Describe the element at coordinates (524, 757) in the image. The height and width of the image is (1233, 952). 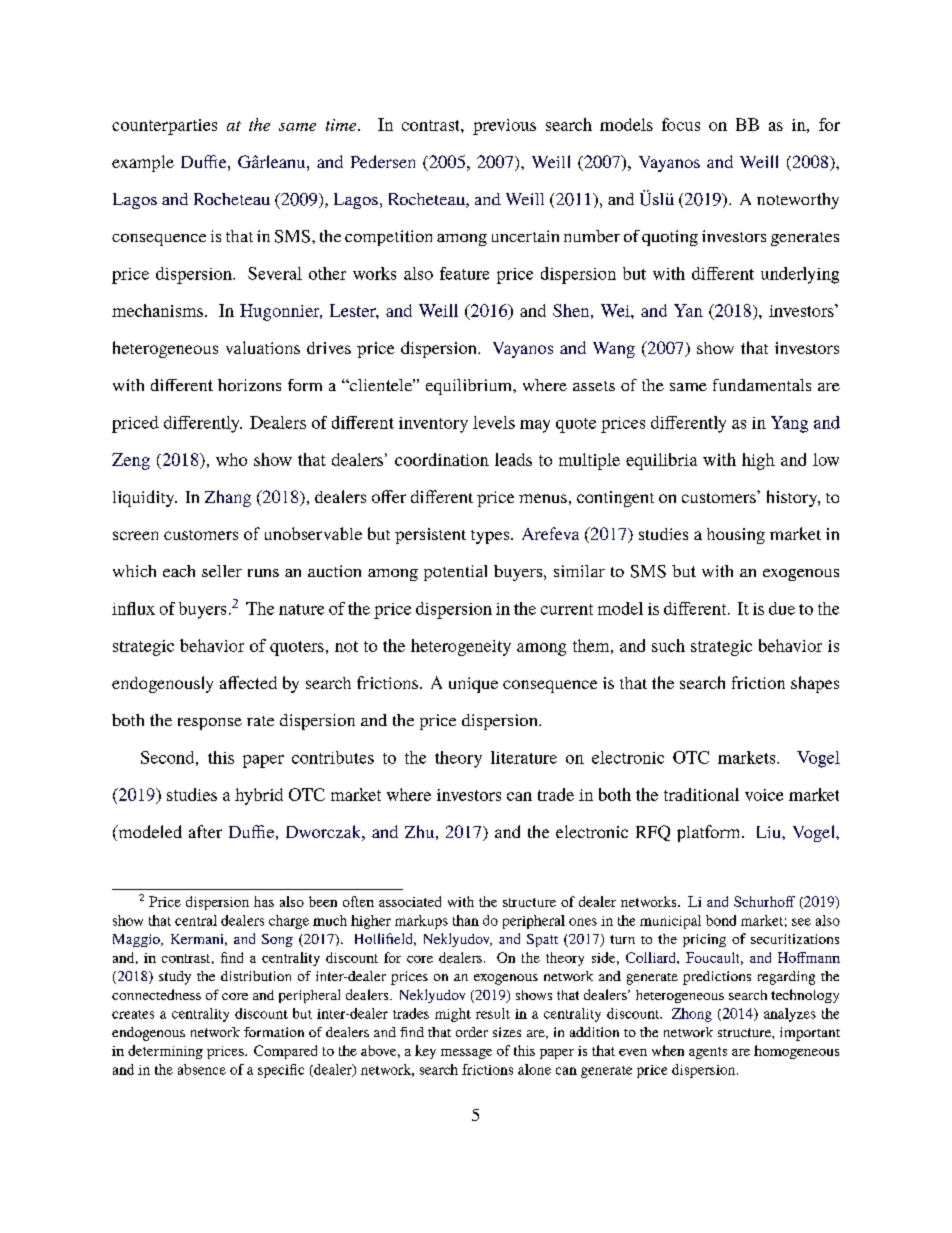
I see `literature` at that location.
